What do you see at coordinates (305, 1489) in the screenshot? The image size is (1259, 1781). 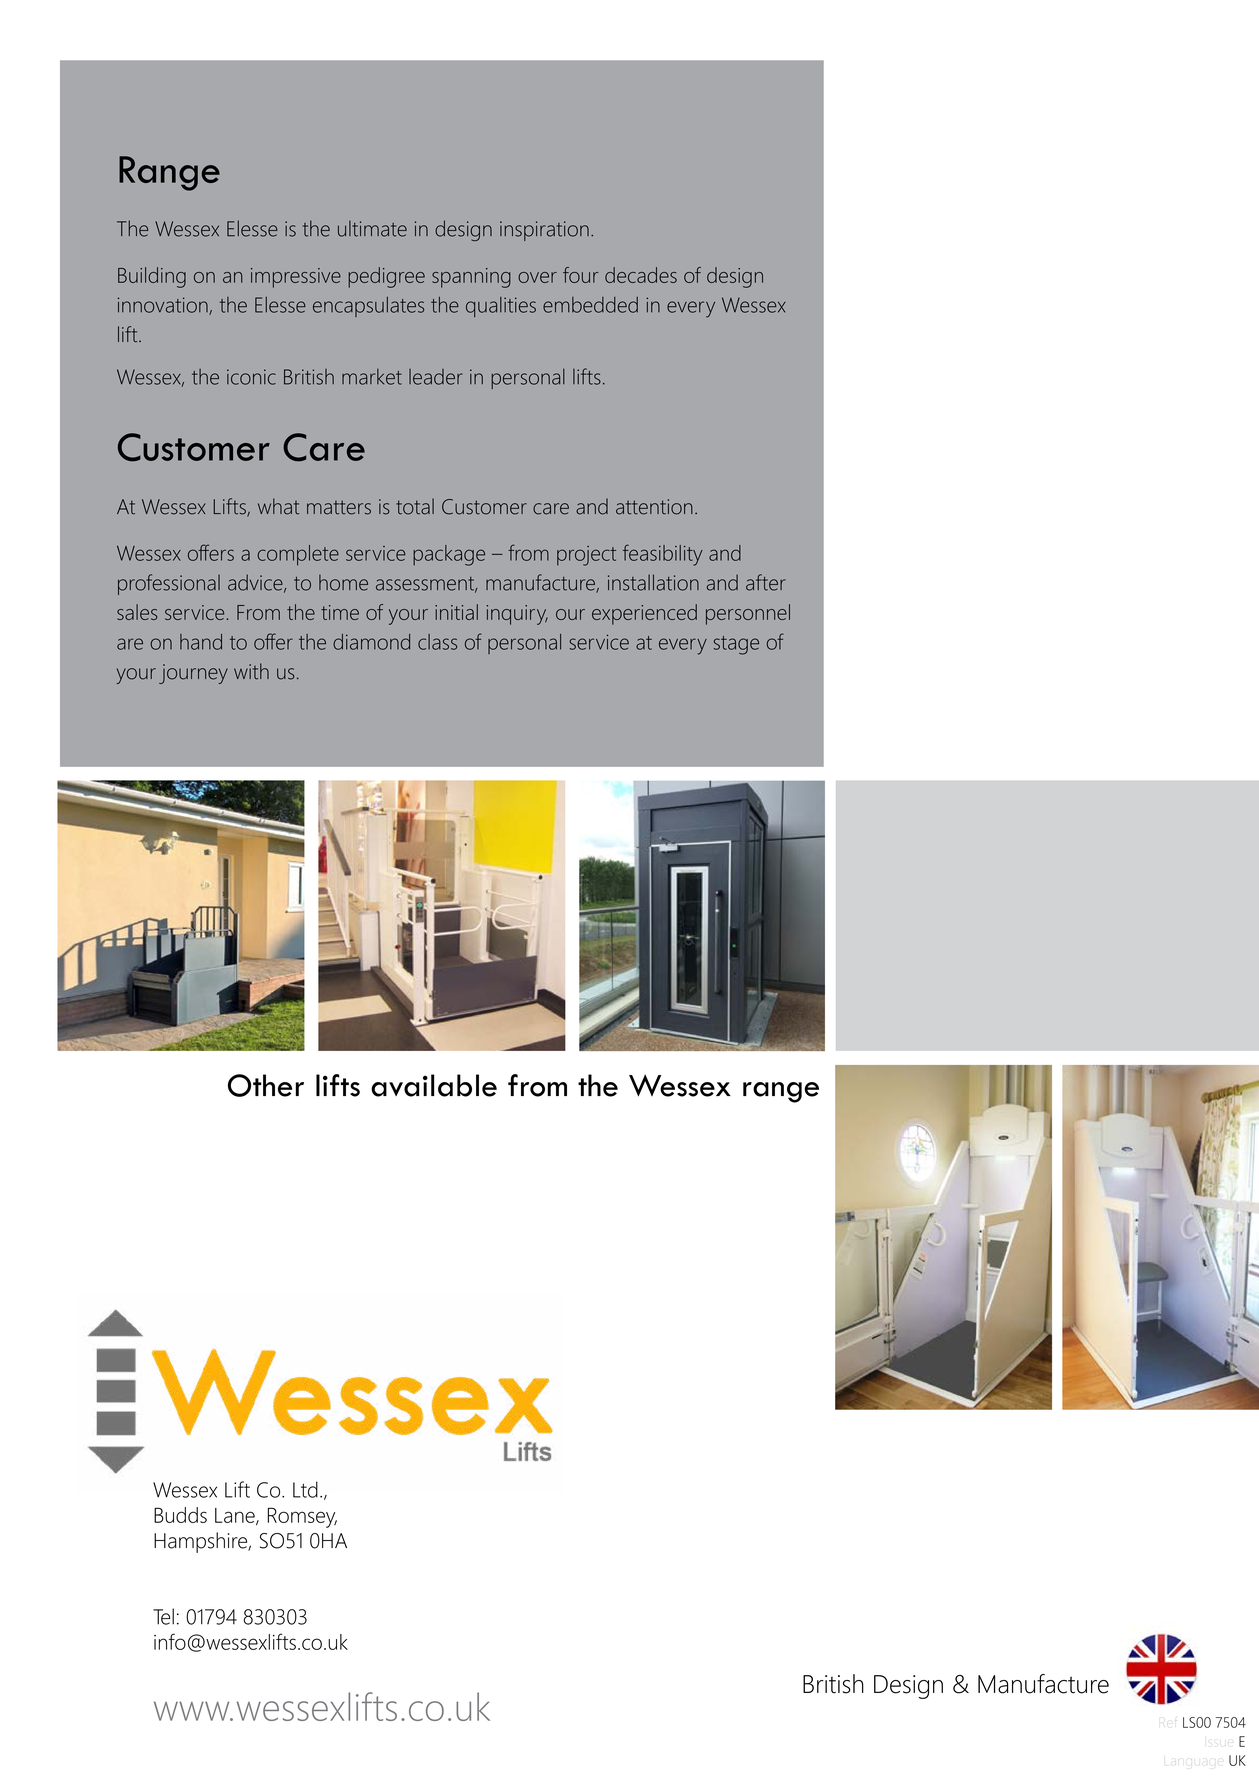 I see `Ltd` at bounding box center [305, 1489].
